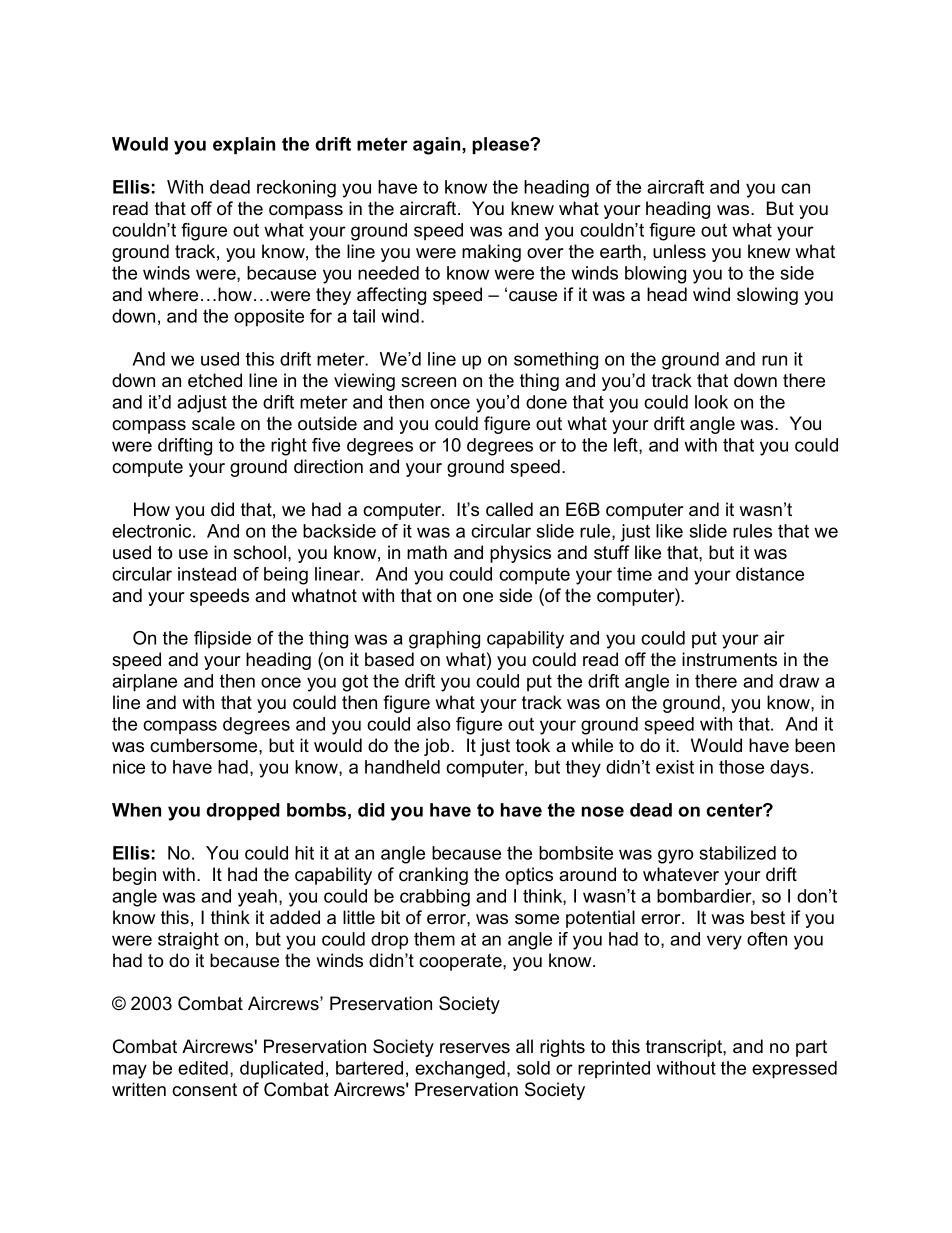 The height and width of the screenshot is (1233, 952). I want to click on expressed, so click(794, 1070).
